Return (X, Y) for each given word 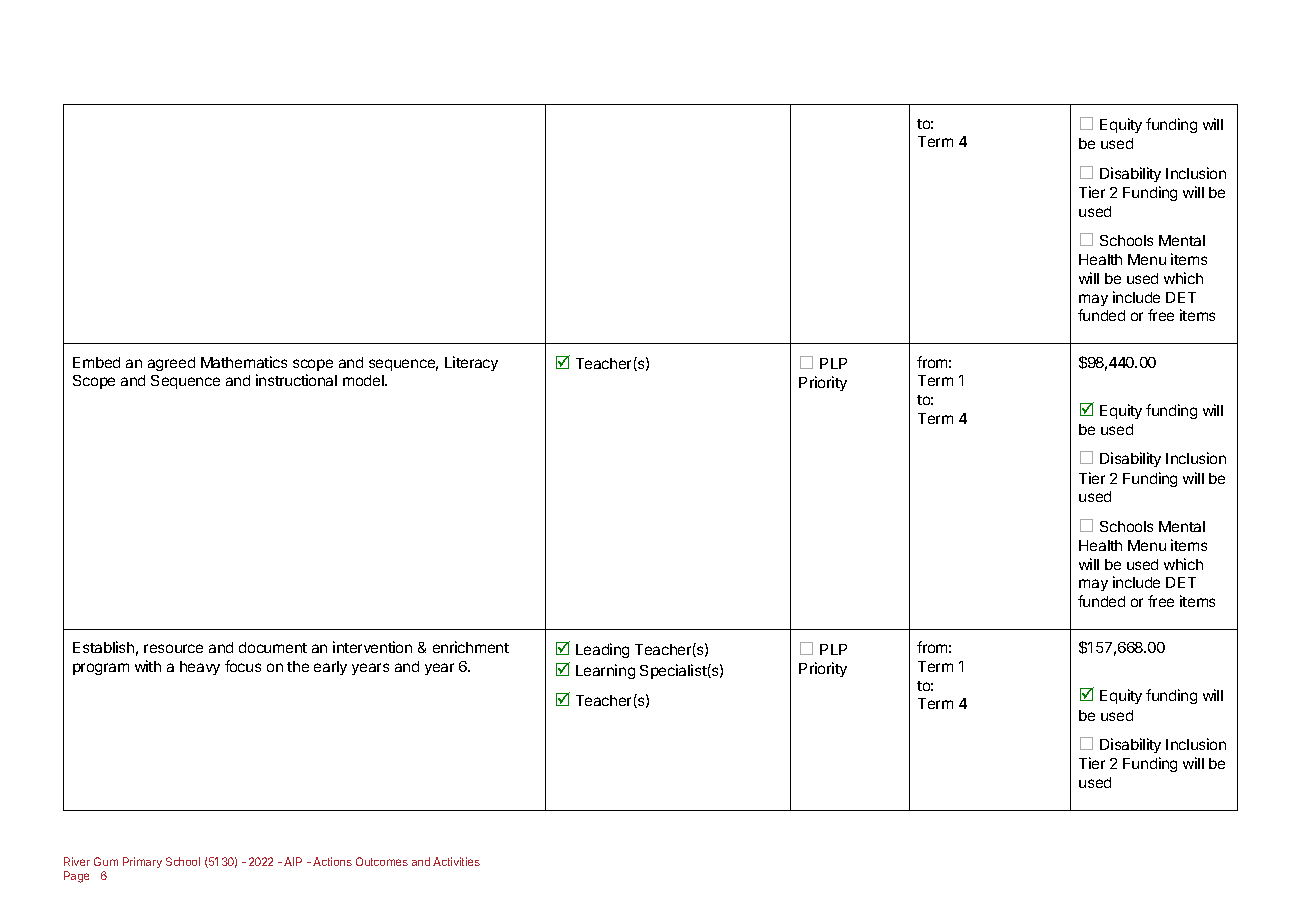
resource (173, 648)
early (330, 668)
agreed (171, 364)
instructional (296, 380)
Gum (106, 861)
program (101, 669)
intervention (372, 647)
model (364, 380)
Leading (602, 650)
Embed (96, 362)
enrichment (471, 647)
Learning (605, 671)
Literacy (471, 363)
